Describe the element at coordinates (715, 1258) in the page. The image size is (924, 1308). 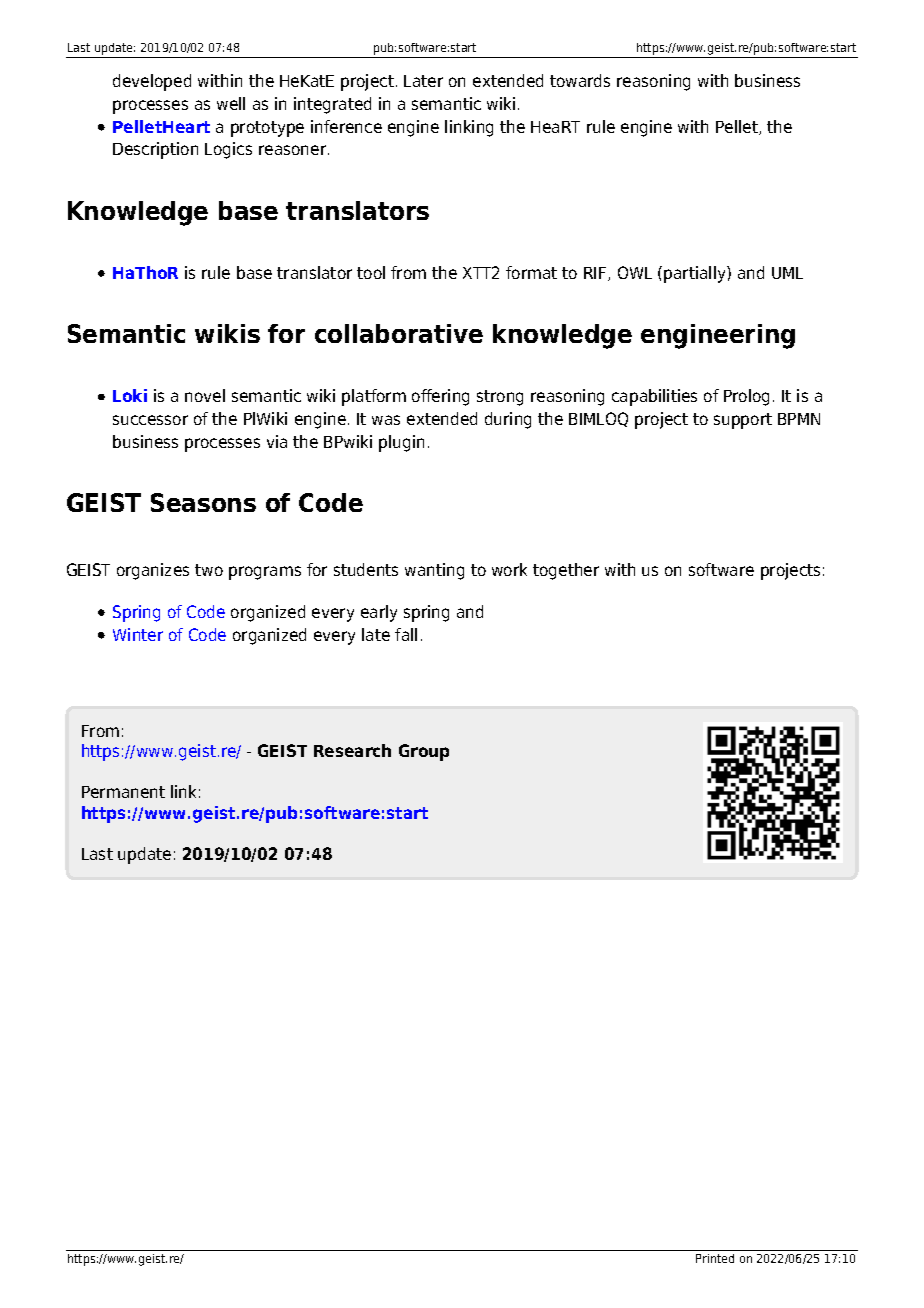
I see `Printed` at that location.
